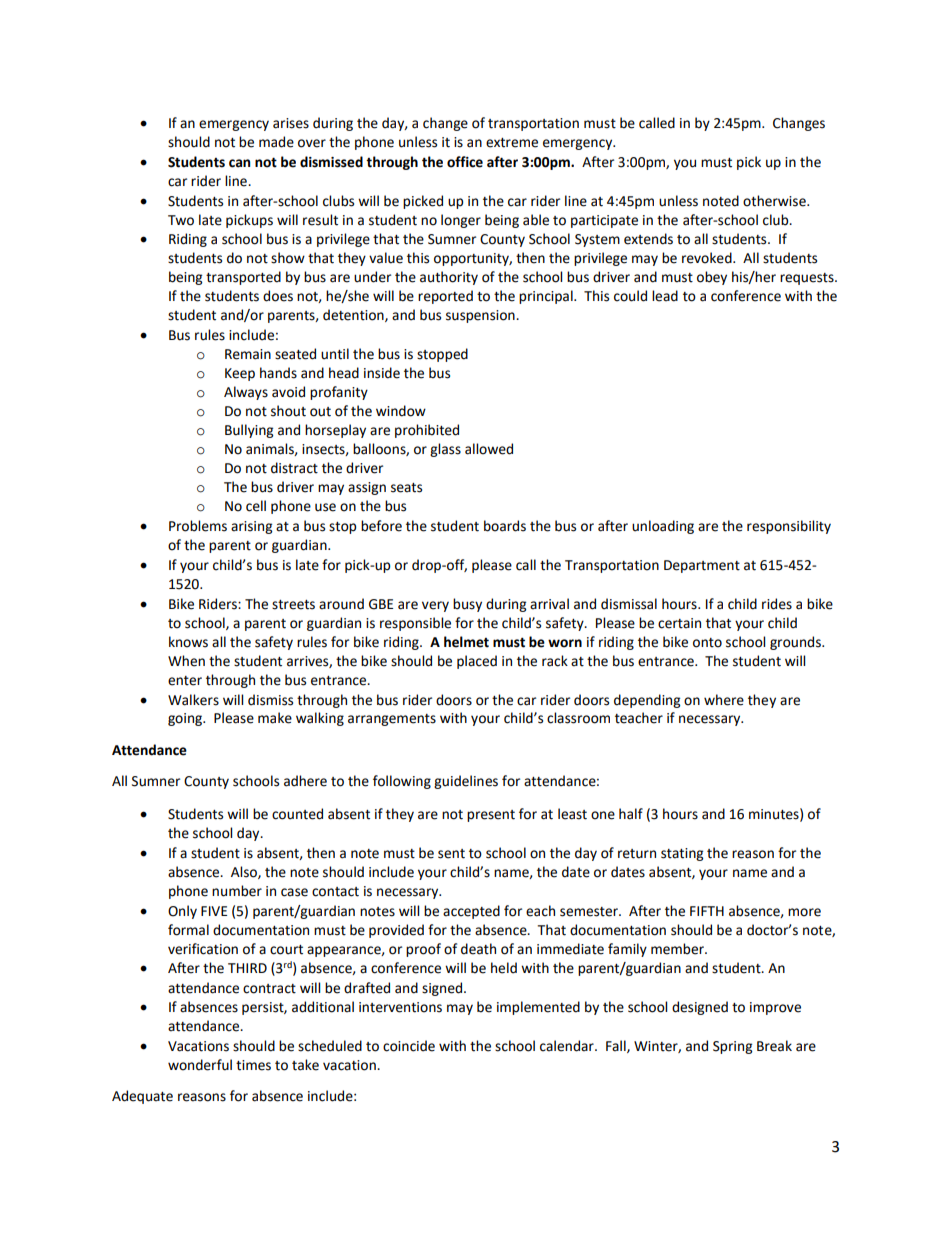  What do you see at coordinates (707, 643) in the screenshot?
I see `onto` at bounding box center [707, 643].
